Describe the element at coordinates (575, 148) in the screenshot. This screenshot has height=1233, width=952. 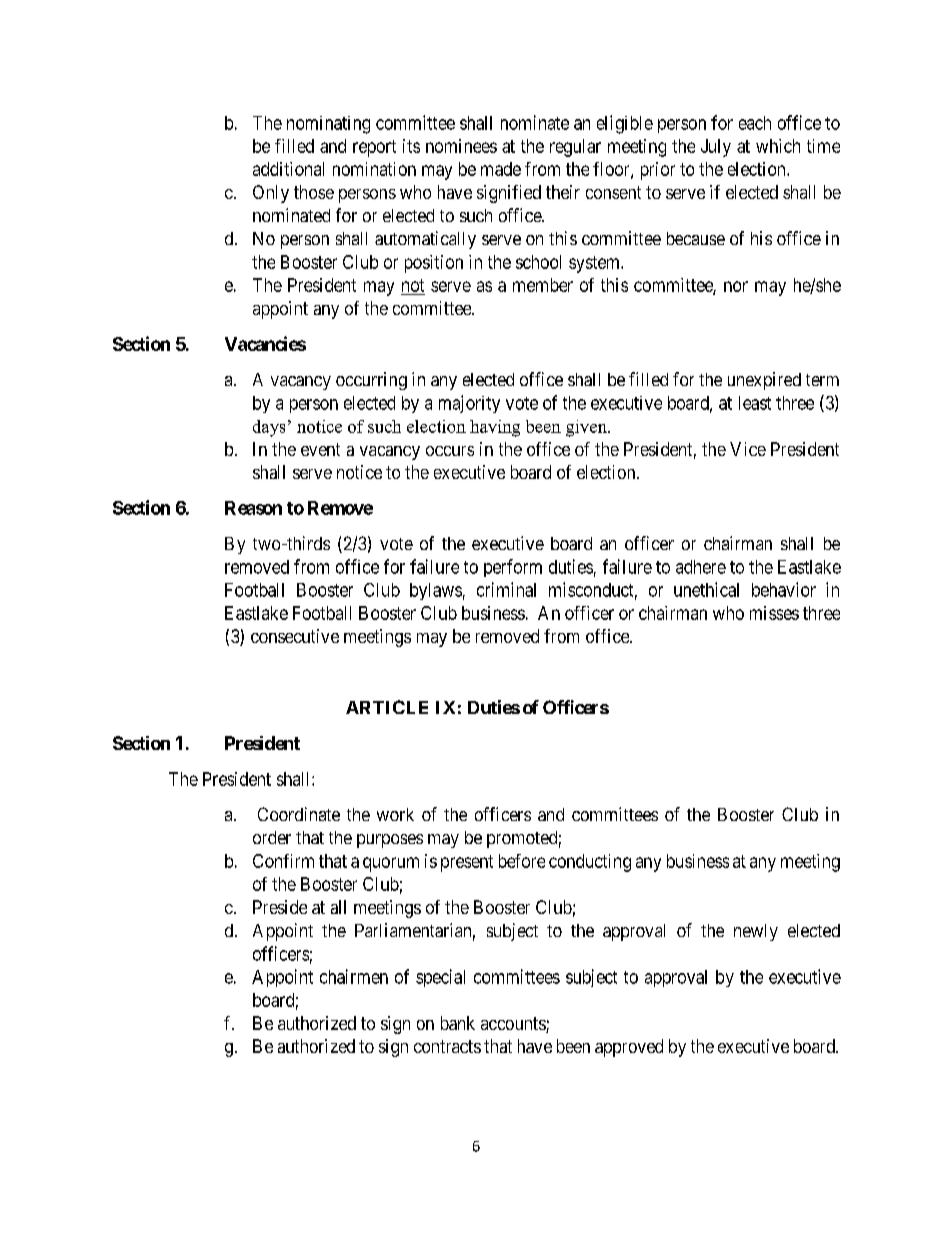
I see `regular` at that location.
